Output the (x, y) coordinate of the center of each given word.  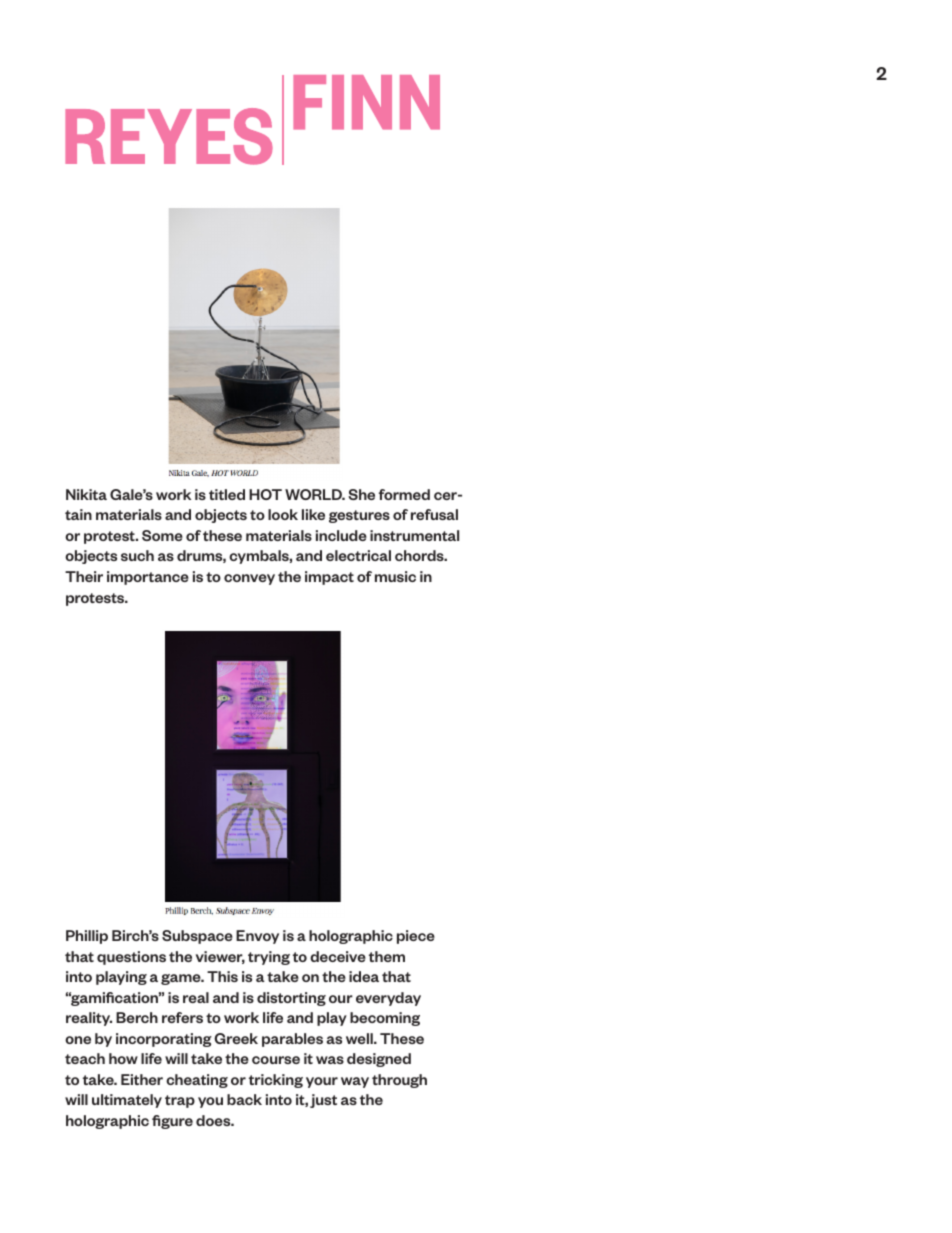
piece (416, 937)
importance (148, 578)
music (395, 576)
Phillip (87, 937)
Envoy (257, 937)
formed (404, 494)
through (399, 1081)
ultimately (127, 1101)
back (244, 1099)
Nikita (86, 494)
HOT (265, 494)
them (387, 956)
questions (131, 958)
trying (269, 958)
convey (249, 579)
